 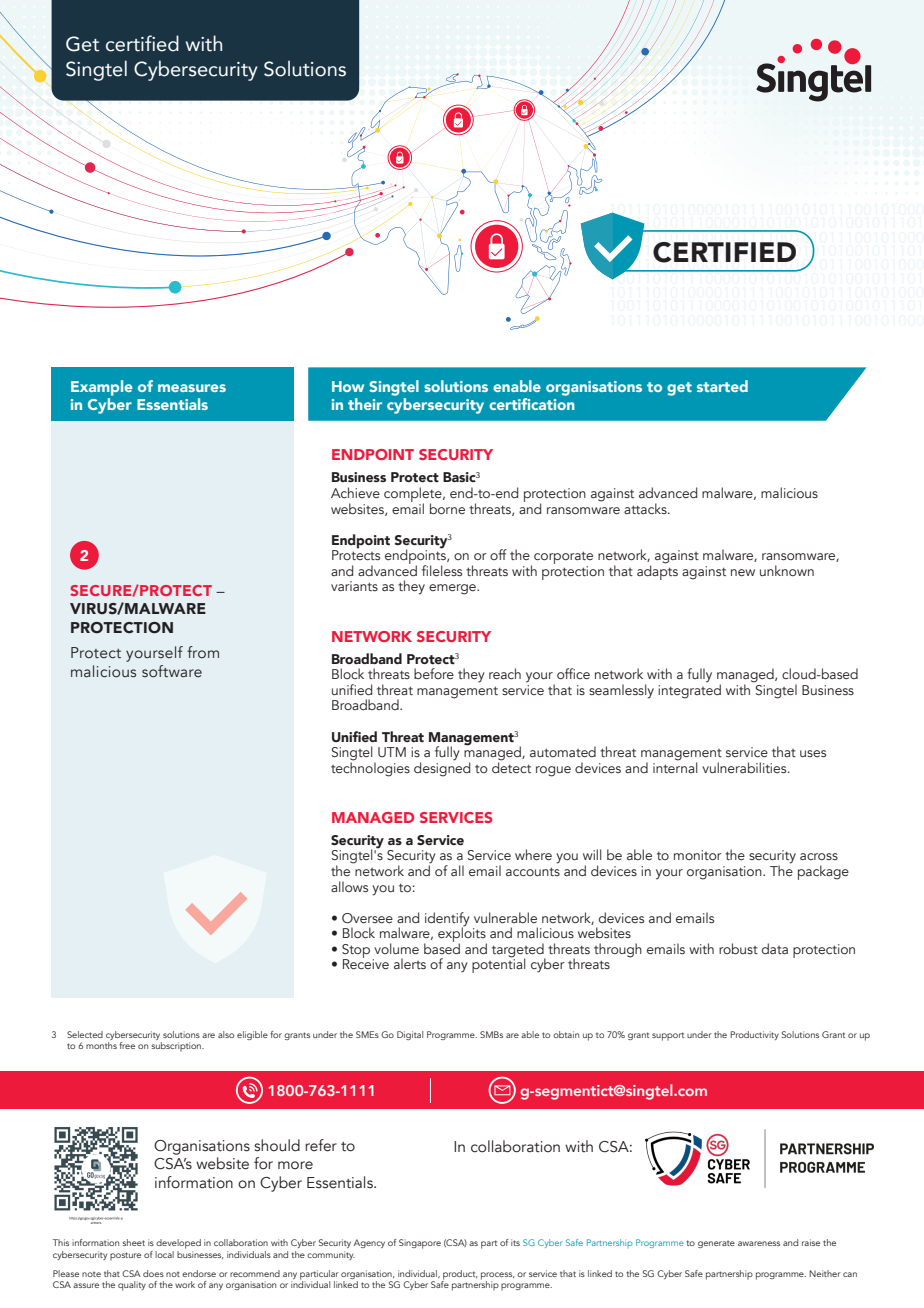 What do you see at coordinates (203, 652) in the page?
I see `from` at bounding box center [203, 652].
